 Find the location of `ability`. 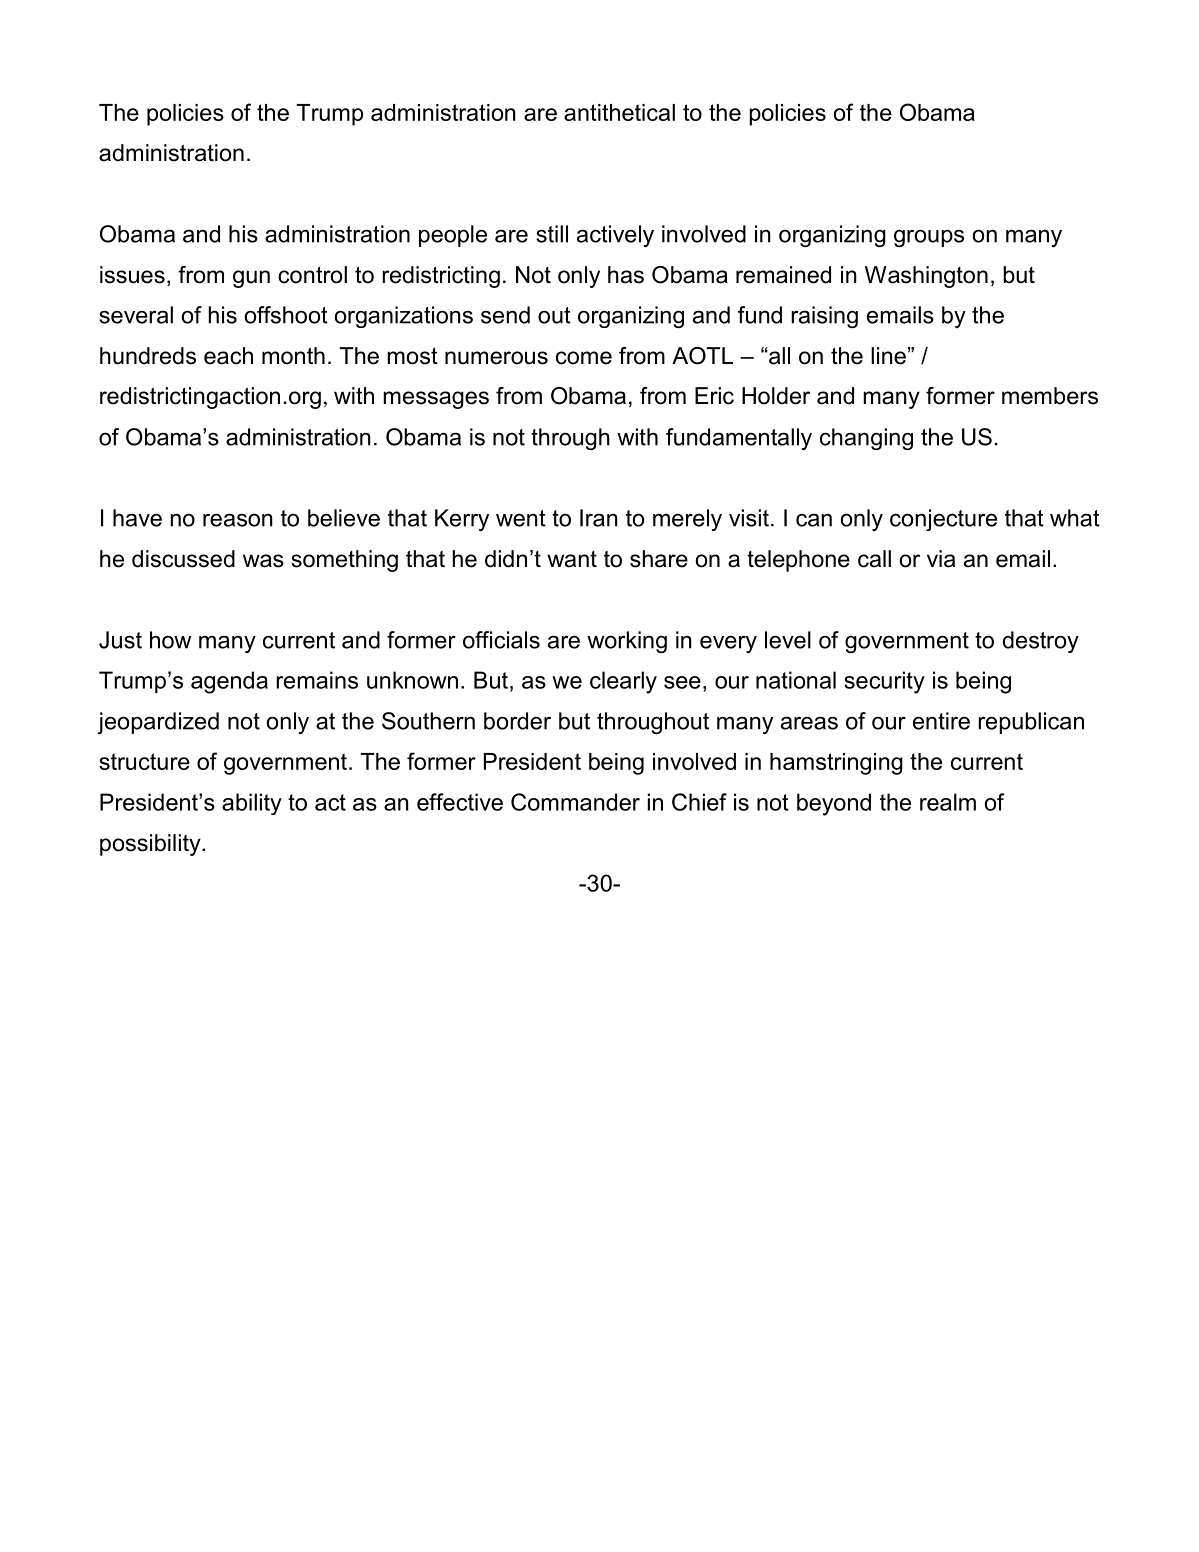

ability is located at coordinates (252, 804).
